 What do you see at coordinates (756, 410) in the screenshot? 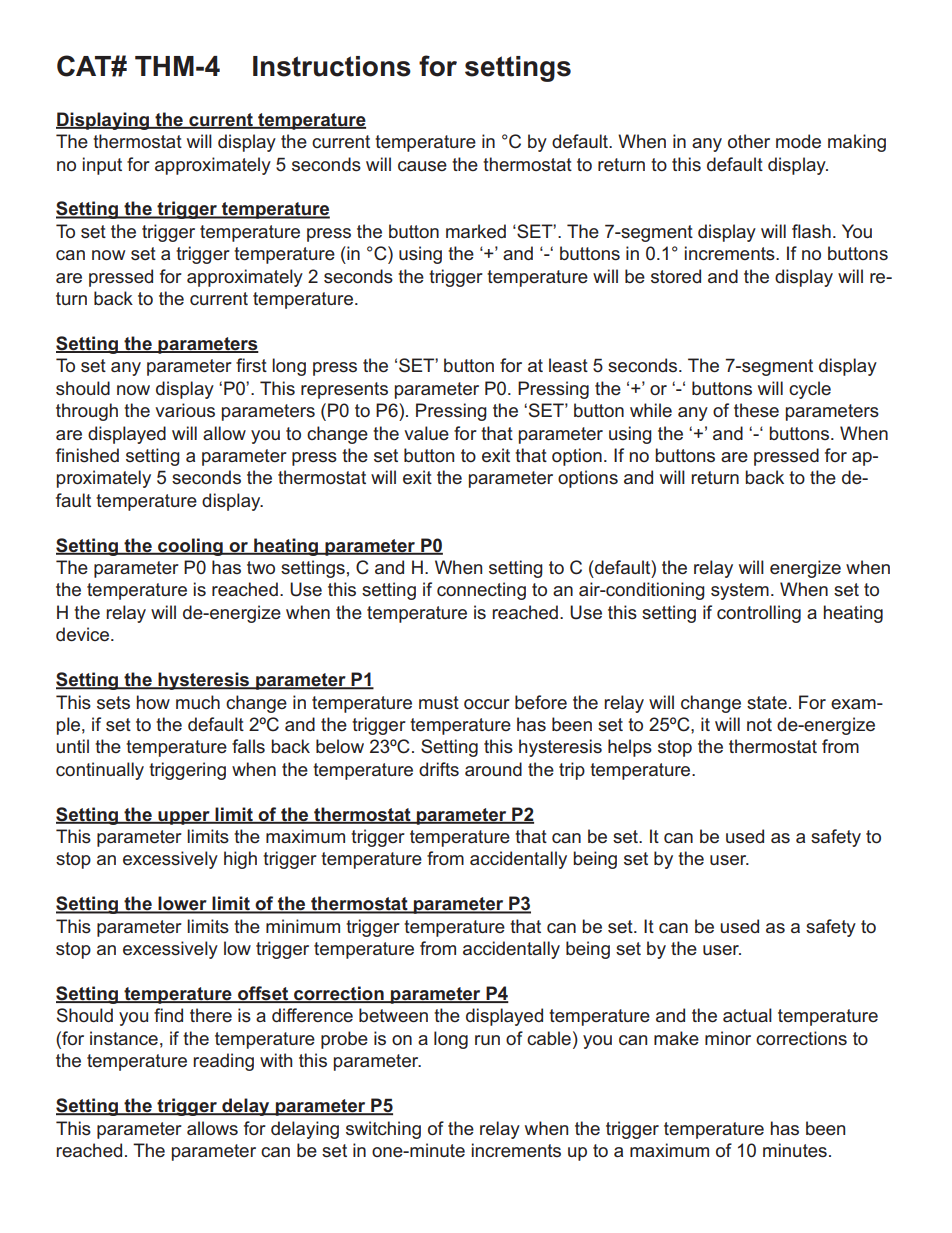
I see `these` at bounding box center [756, 410].
